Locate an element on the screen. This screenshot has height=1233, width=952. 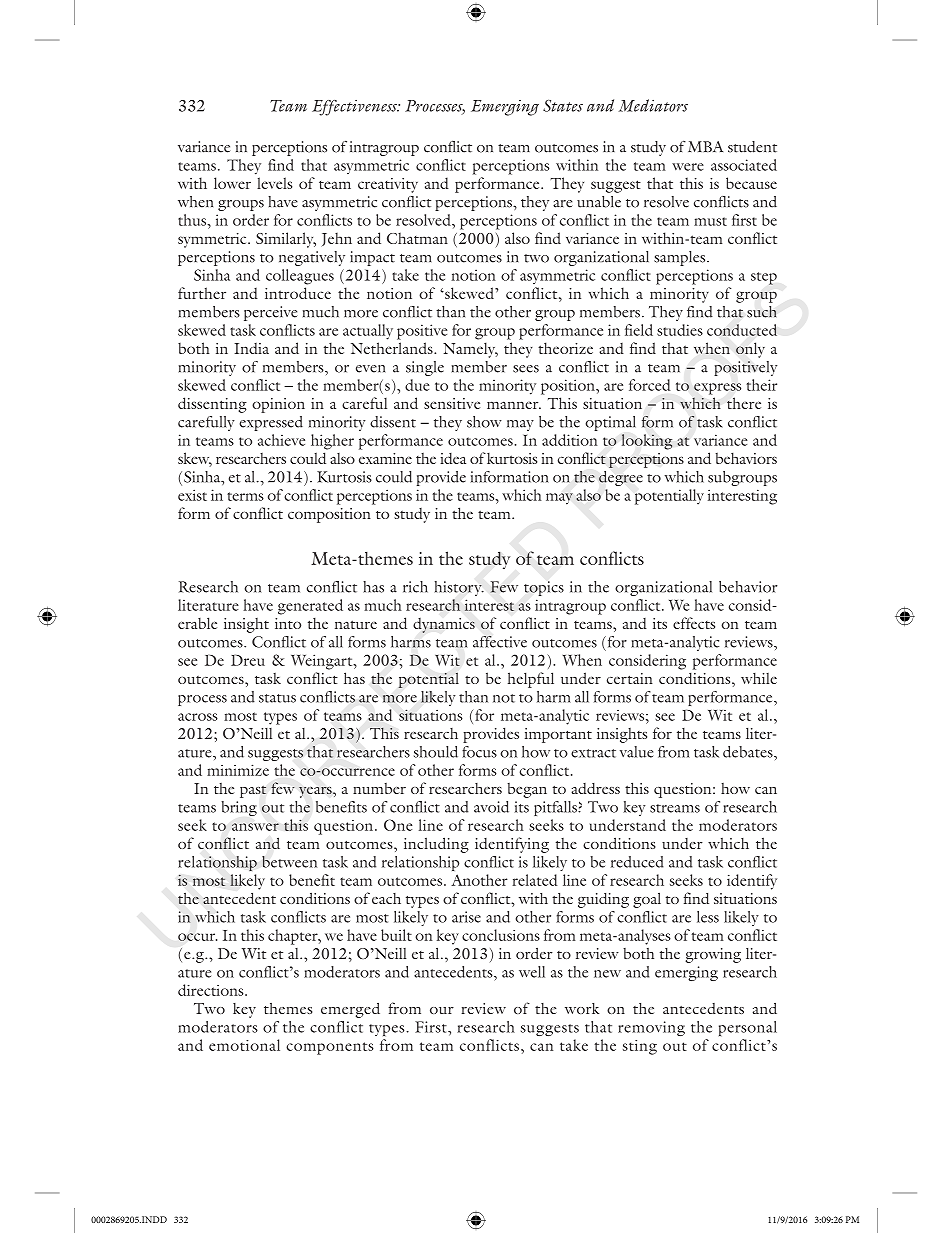
MBA is located at coordinates (705, 146).
